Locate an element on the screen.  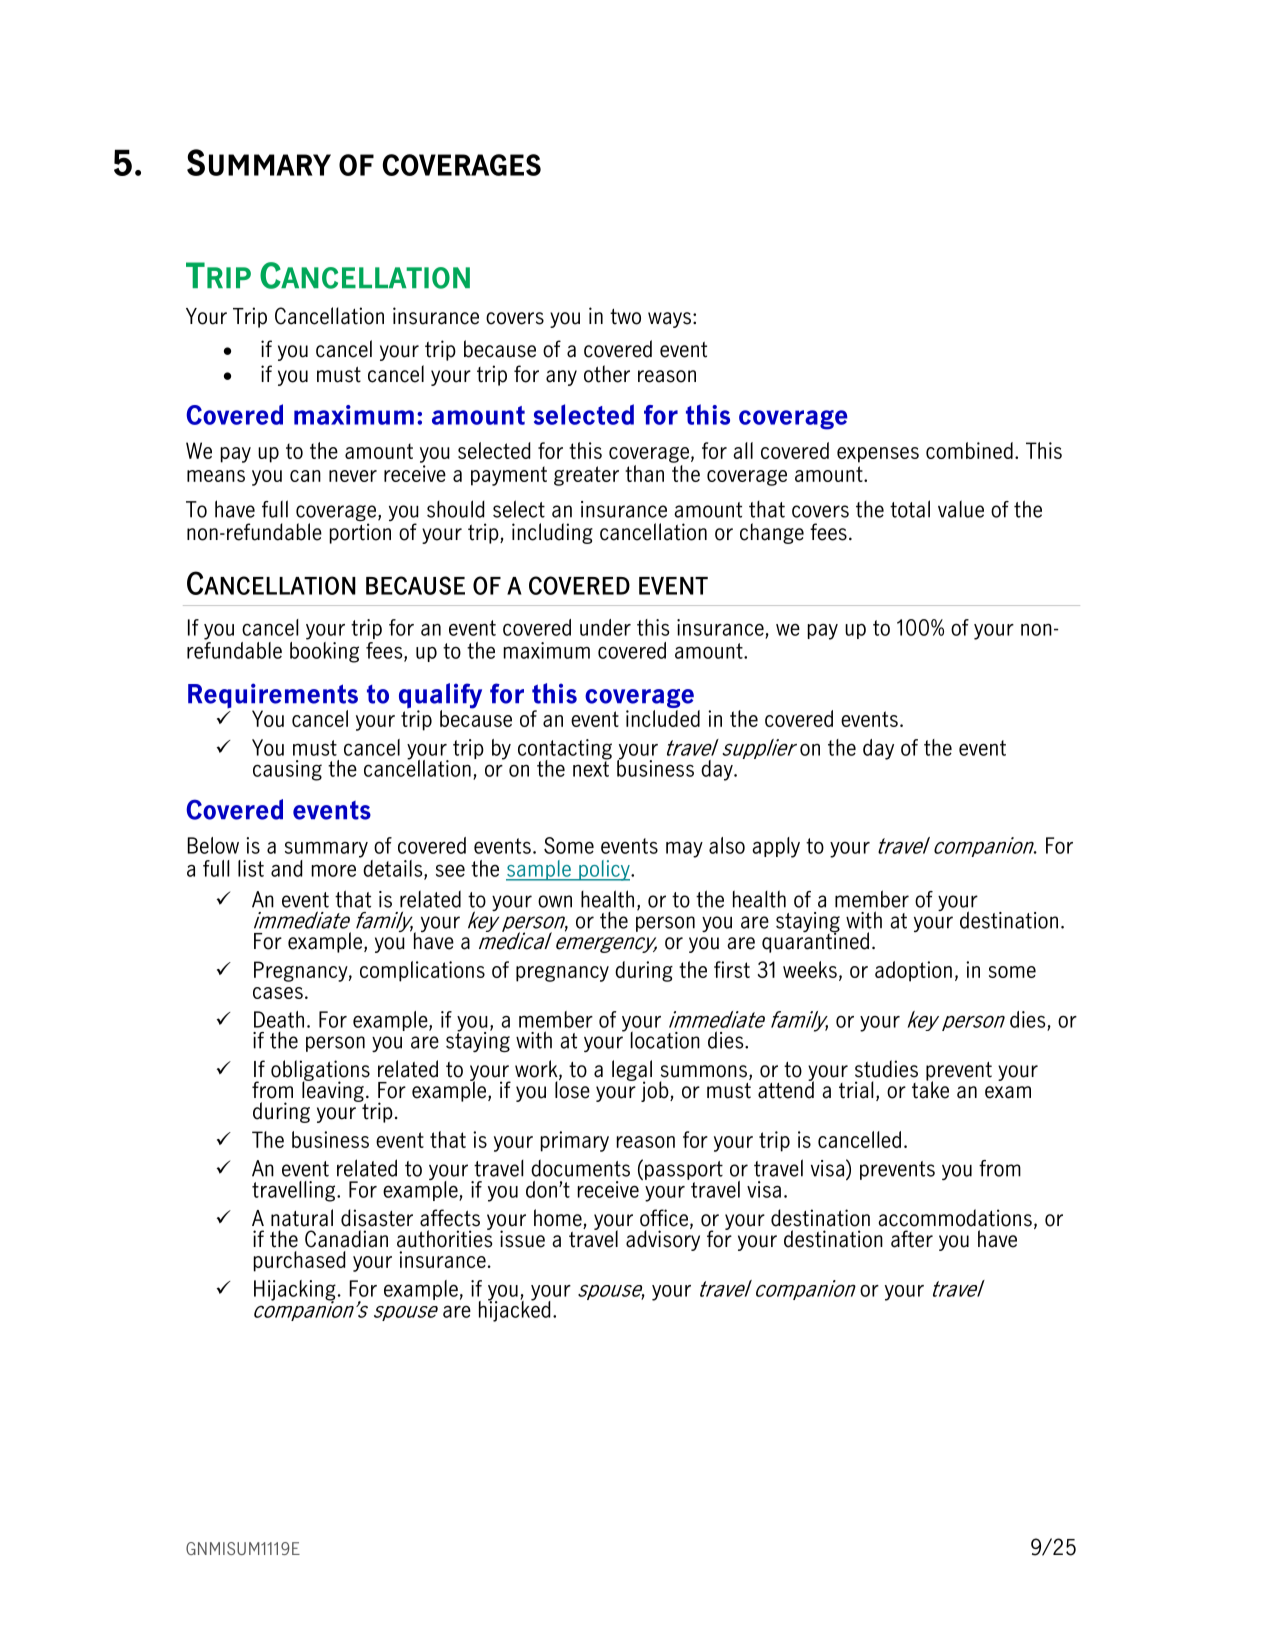
expenses is located at coordinates (878, 455).
